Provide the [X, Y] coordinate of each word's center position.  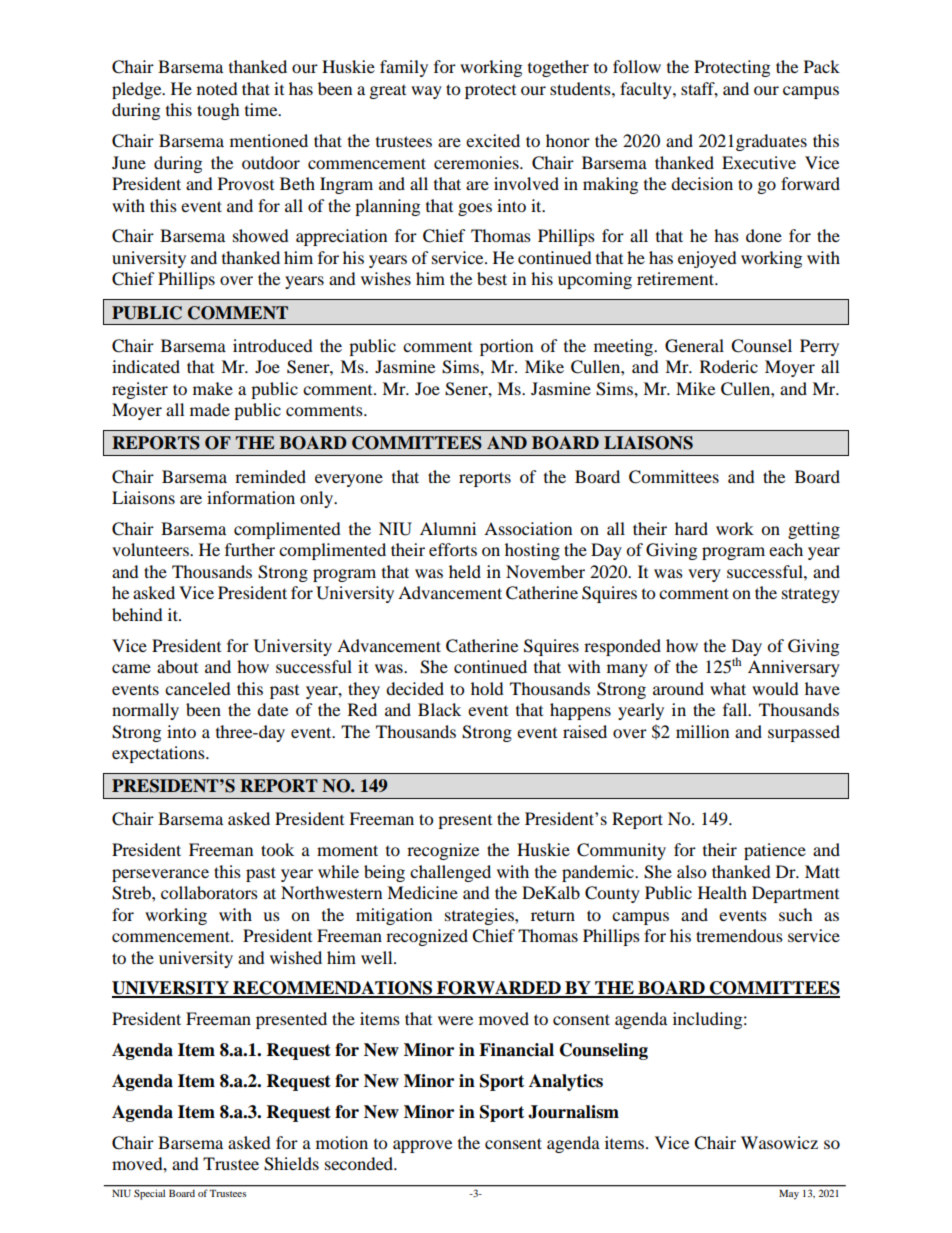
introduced [273, 345]
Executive [759, 162]
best [492, 278]
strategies [480, 916]
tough [218, 111]
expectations [159, 754]
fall [736, 709]
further [250, 549]
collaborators [209, 892]
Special [149, 1195]
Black [439, 709]
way [426, 92]
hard [691, 528]
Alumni [448, 528]
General [694, 346]
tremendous [739, 935]
